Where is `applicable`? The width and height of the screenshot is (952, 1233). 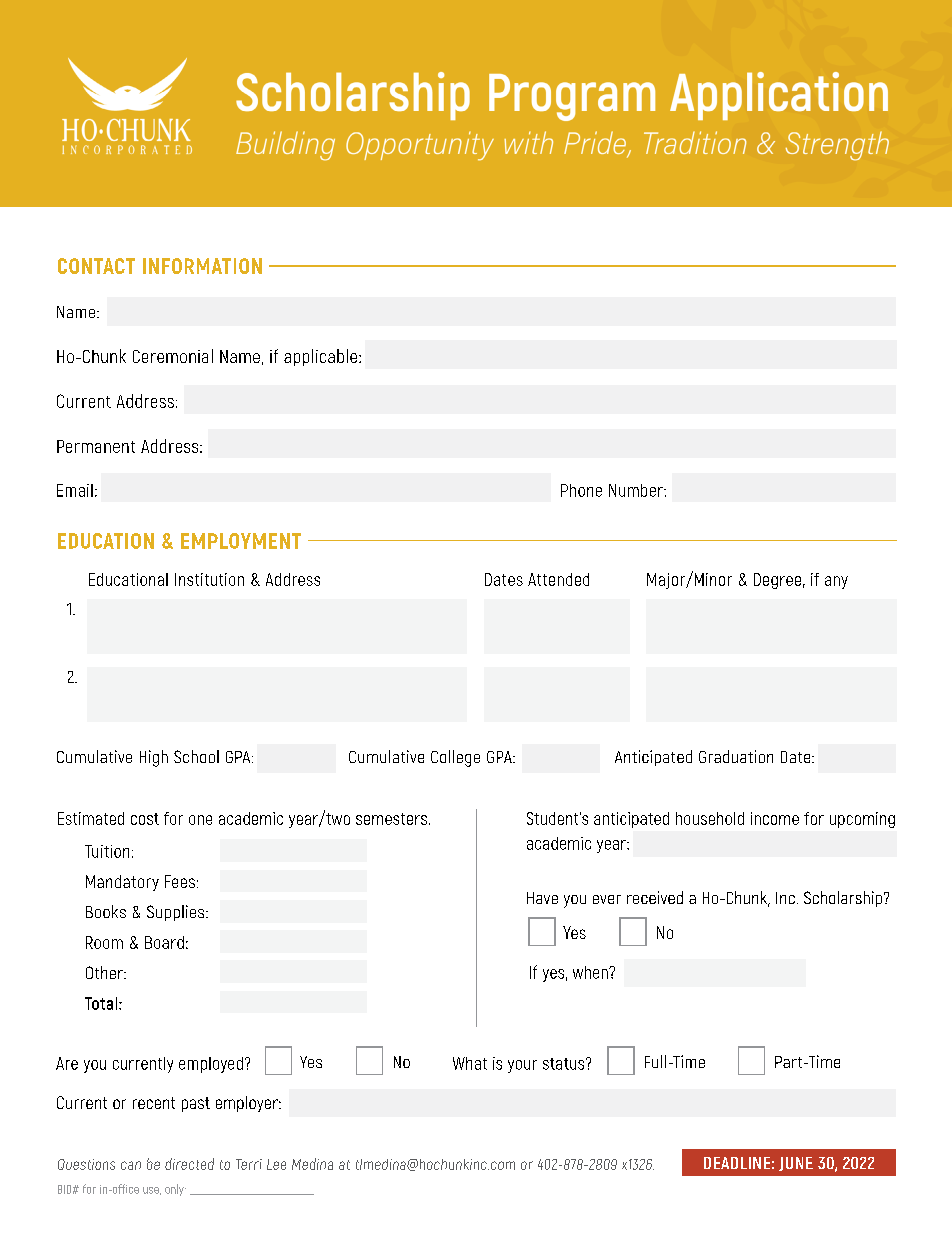 applicable is located at coordinates (322, 357).
